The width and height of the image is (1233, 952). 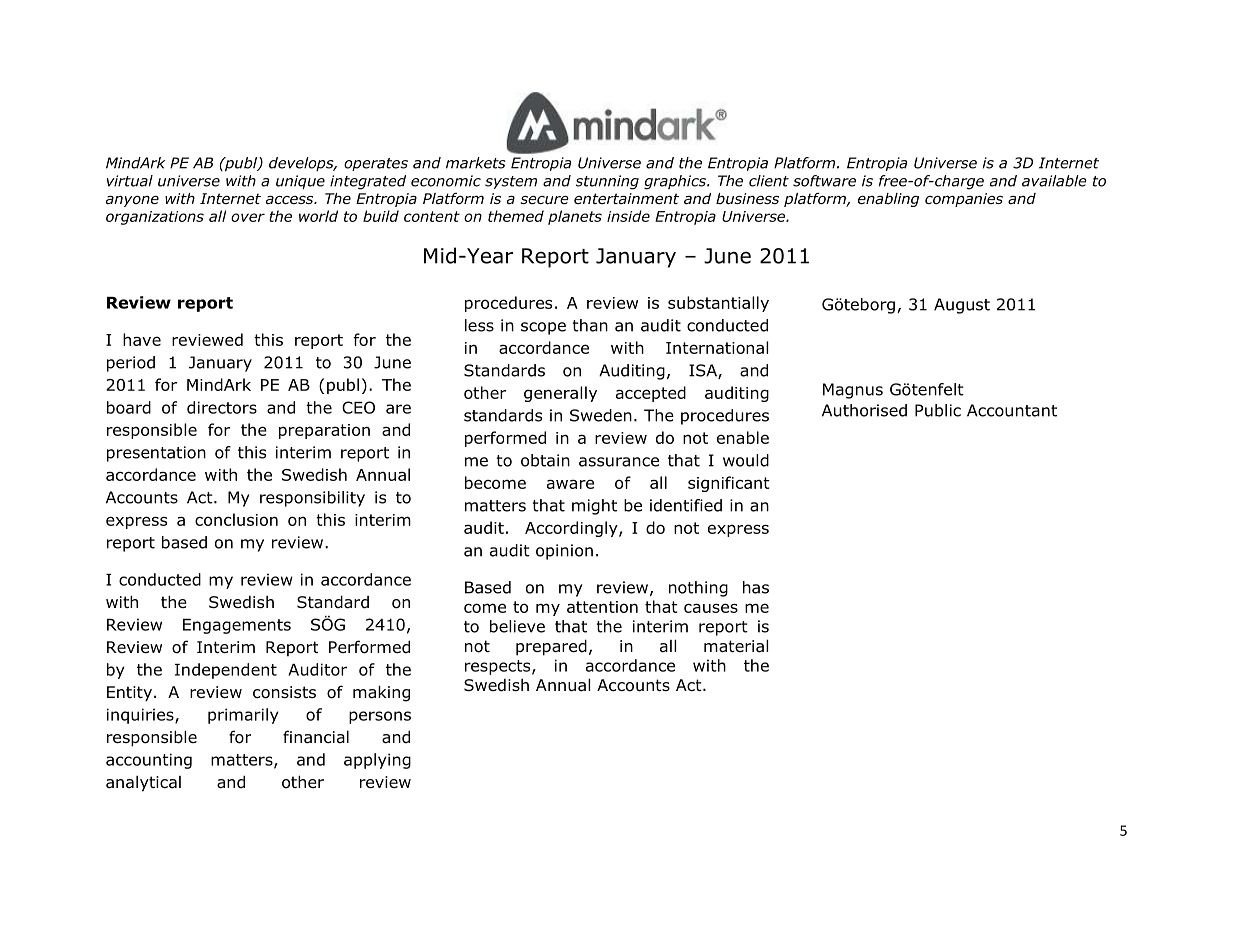 What do you see at coordinates (590, 325) in the image?
I see `than` at bounding box center [590, 325].
